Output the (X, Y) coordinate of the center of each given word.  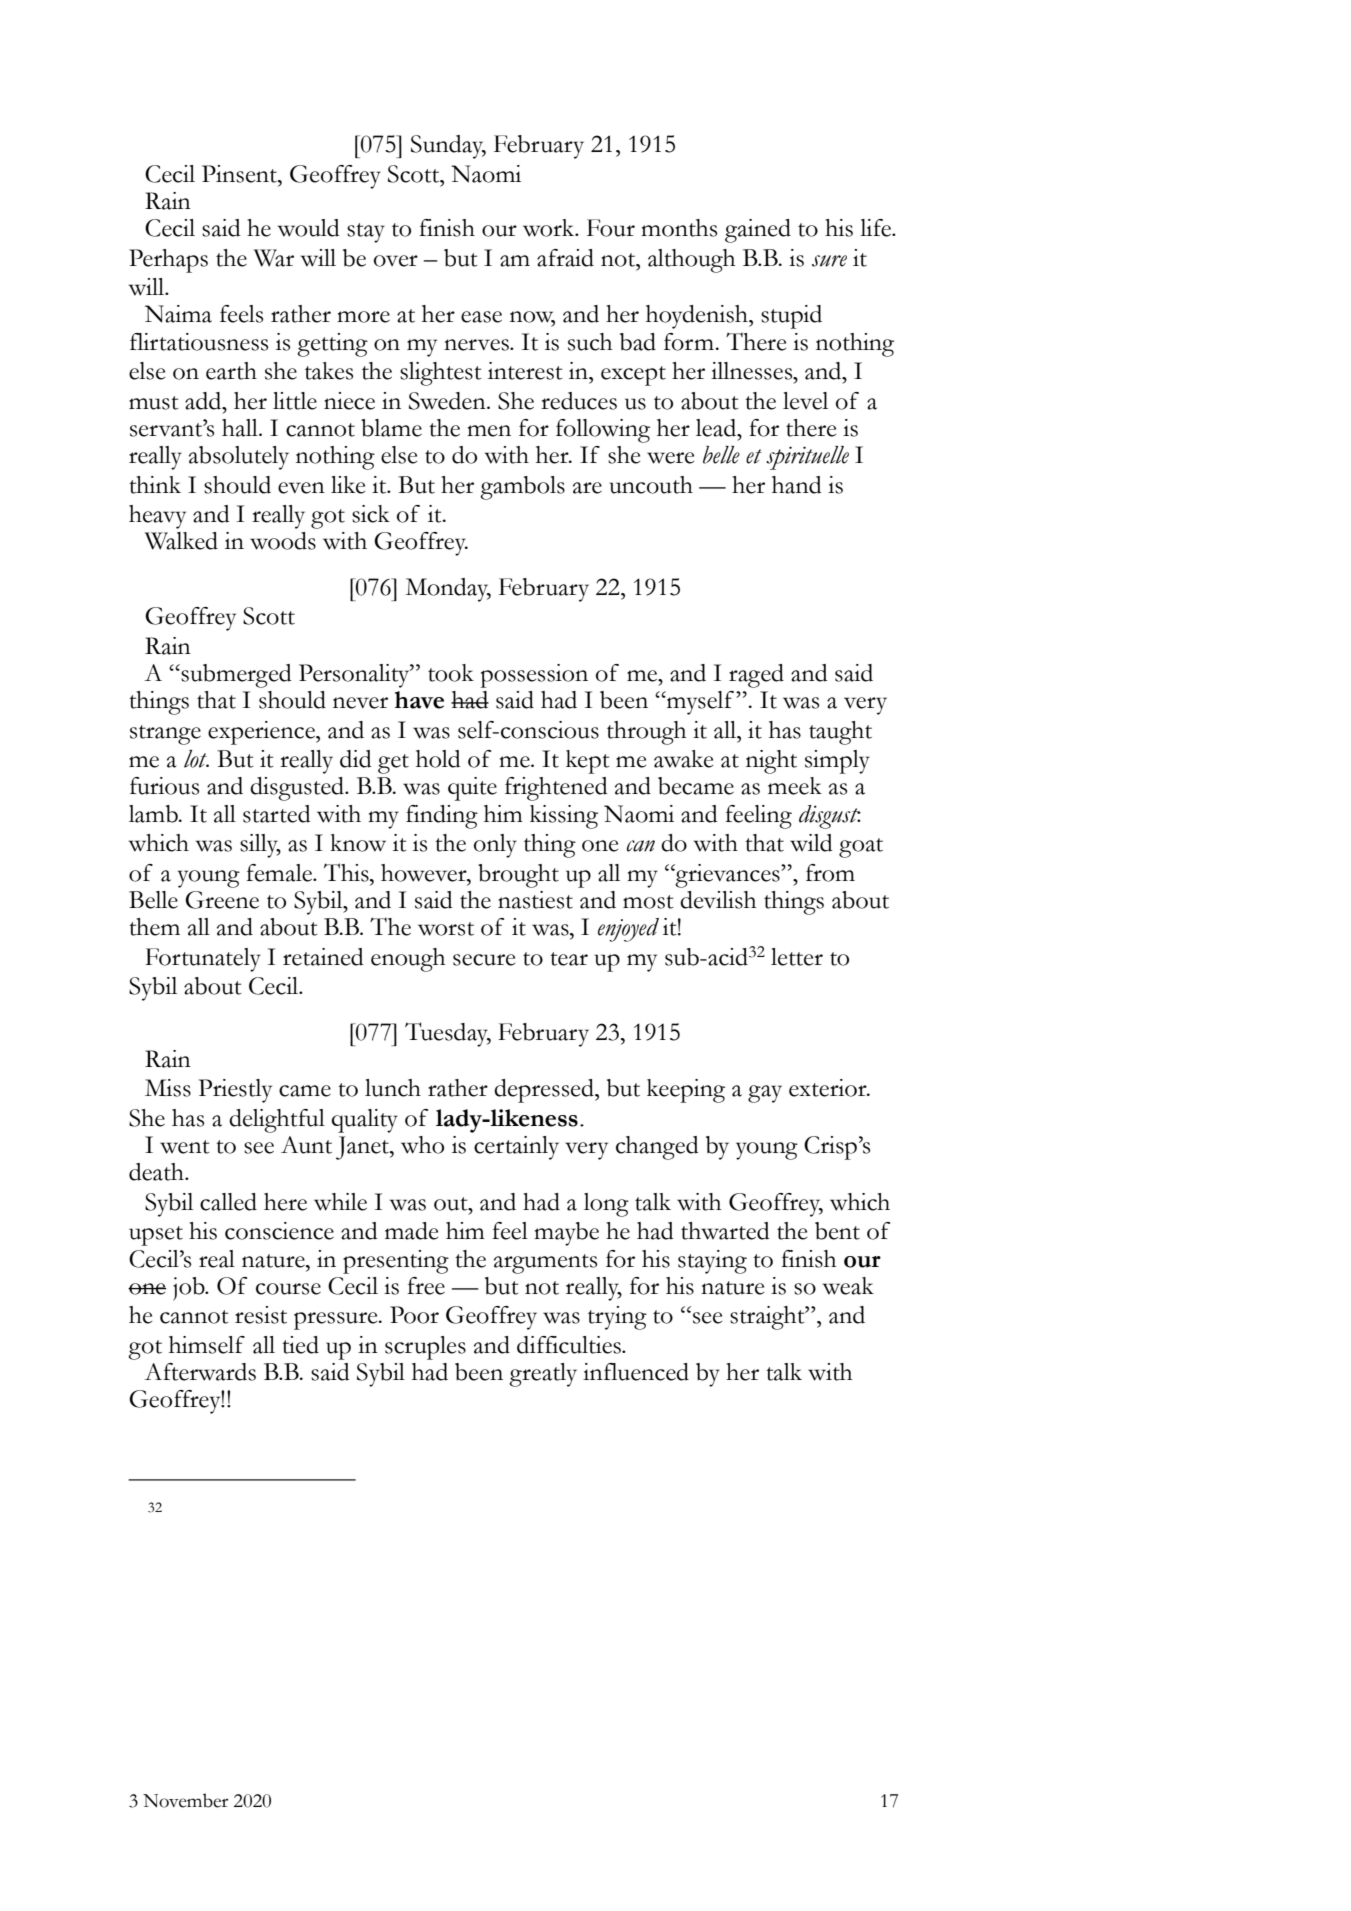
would (309, 228)
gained (758, 231)
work (550, 228)
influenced (636, 1372)
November (185, 1800)
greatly (543, 1375)
